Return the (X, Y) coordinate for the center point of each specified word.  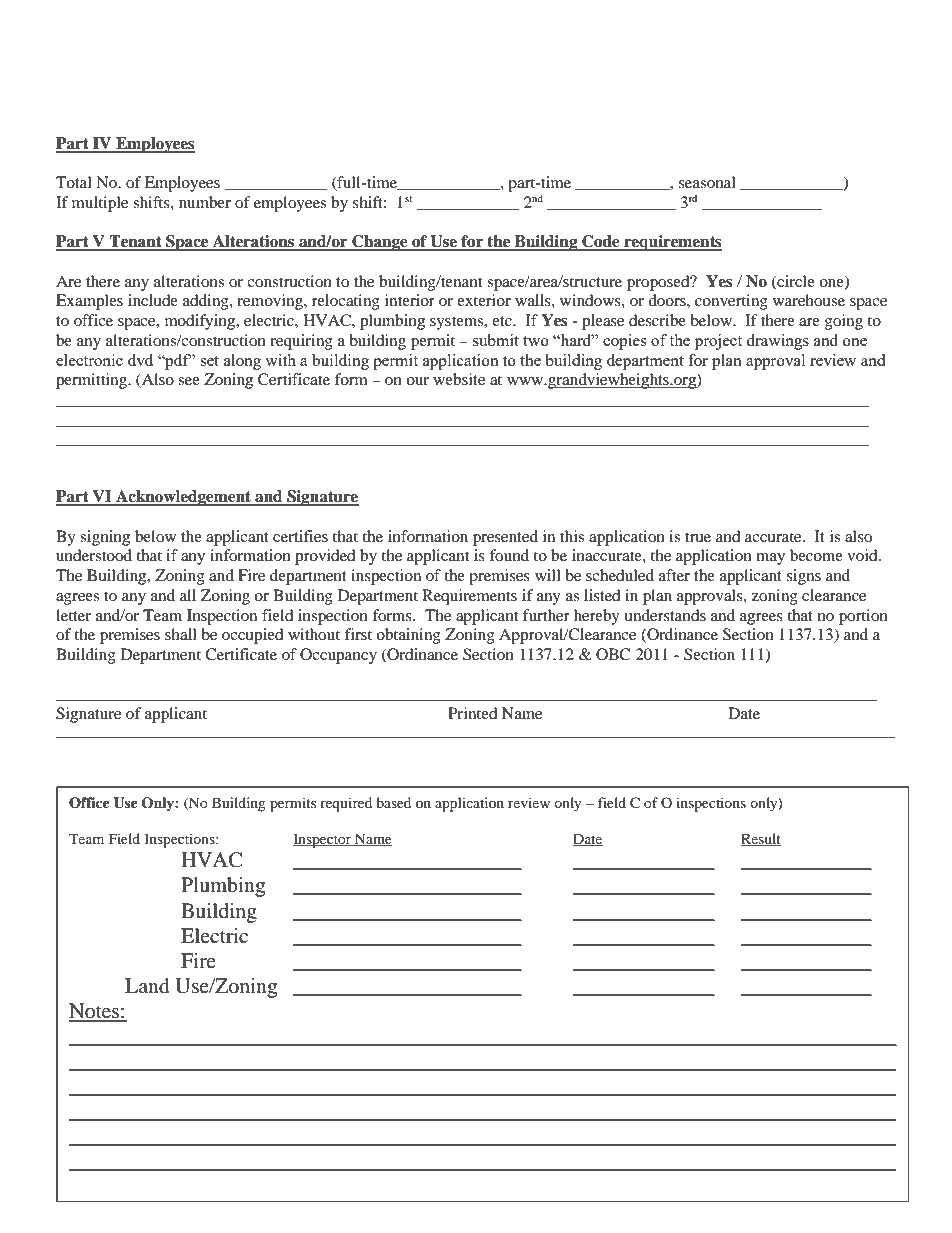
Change (380, 243)
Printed (473, 713)
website (459, 379)
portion (863, 617)
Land (147, 986)
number (205, 202)
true (698, 537)
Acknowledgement (183, 498)
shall (181, 634)
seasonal (707, 182)
